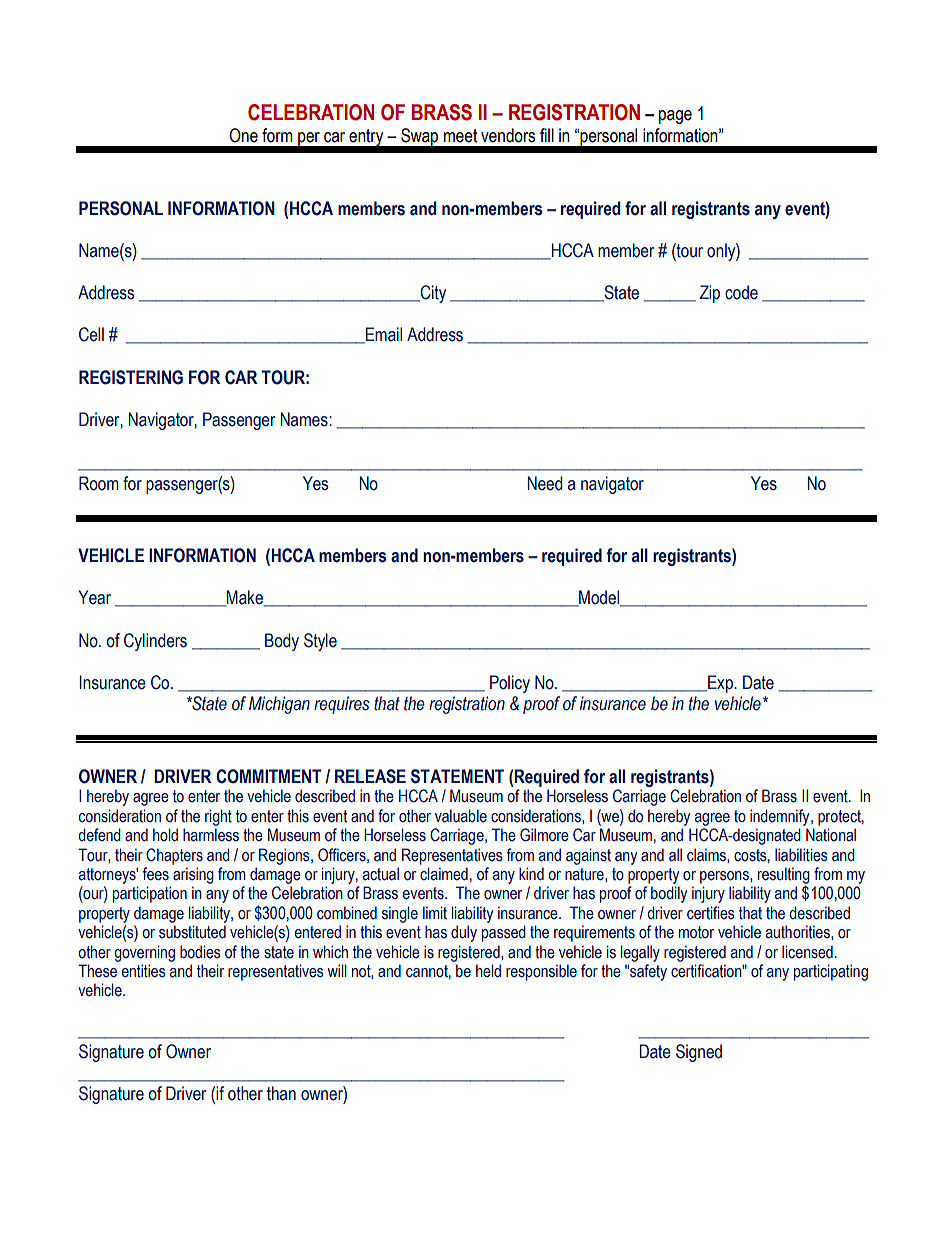 The height and width of the screenshot is (1233, 952). Describe the element at coordinates (781, 817) in the screenshot. I see `indemnify` at that location.
